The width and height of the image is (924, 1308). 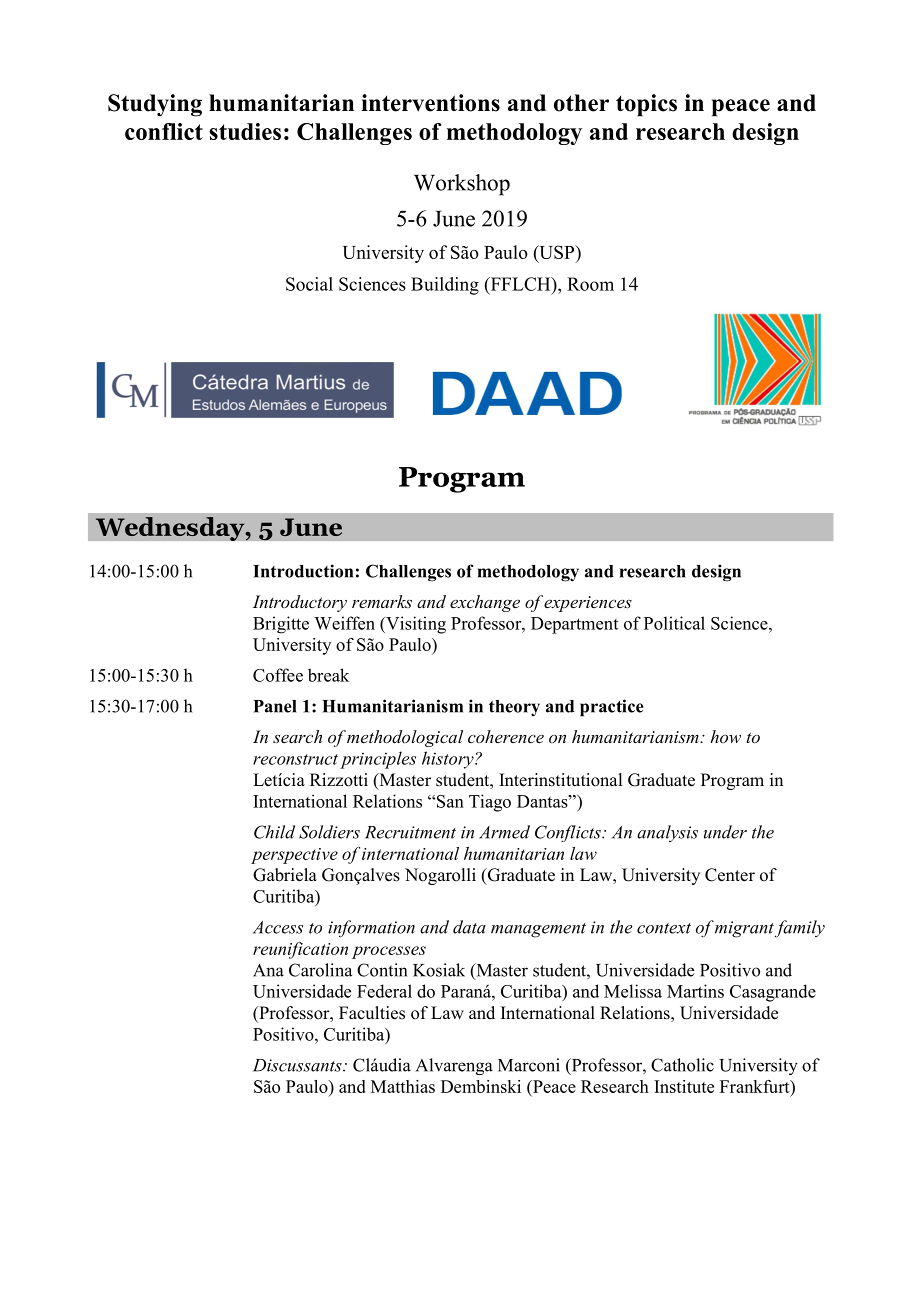 What do you see at coordinates (445, 286) in the image?
I see `Building` at bounding box center [445, 286].
